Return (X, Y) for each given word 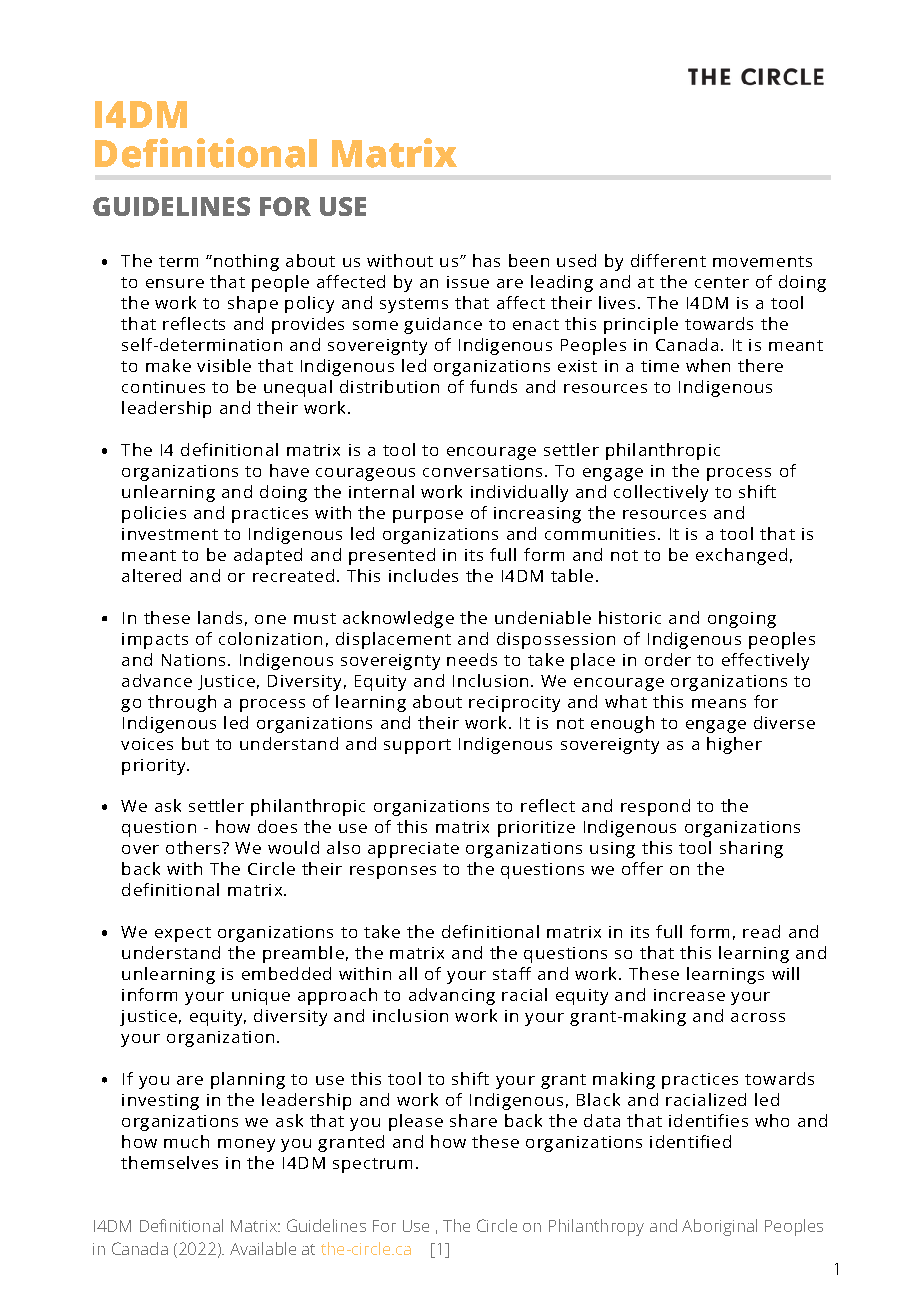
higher (734, 745)
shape (253, 304)
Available (263, 1248)
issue (468, 282)
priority (155, 767)
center (722, 282)
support (417, 746)
